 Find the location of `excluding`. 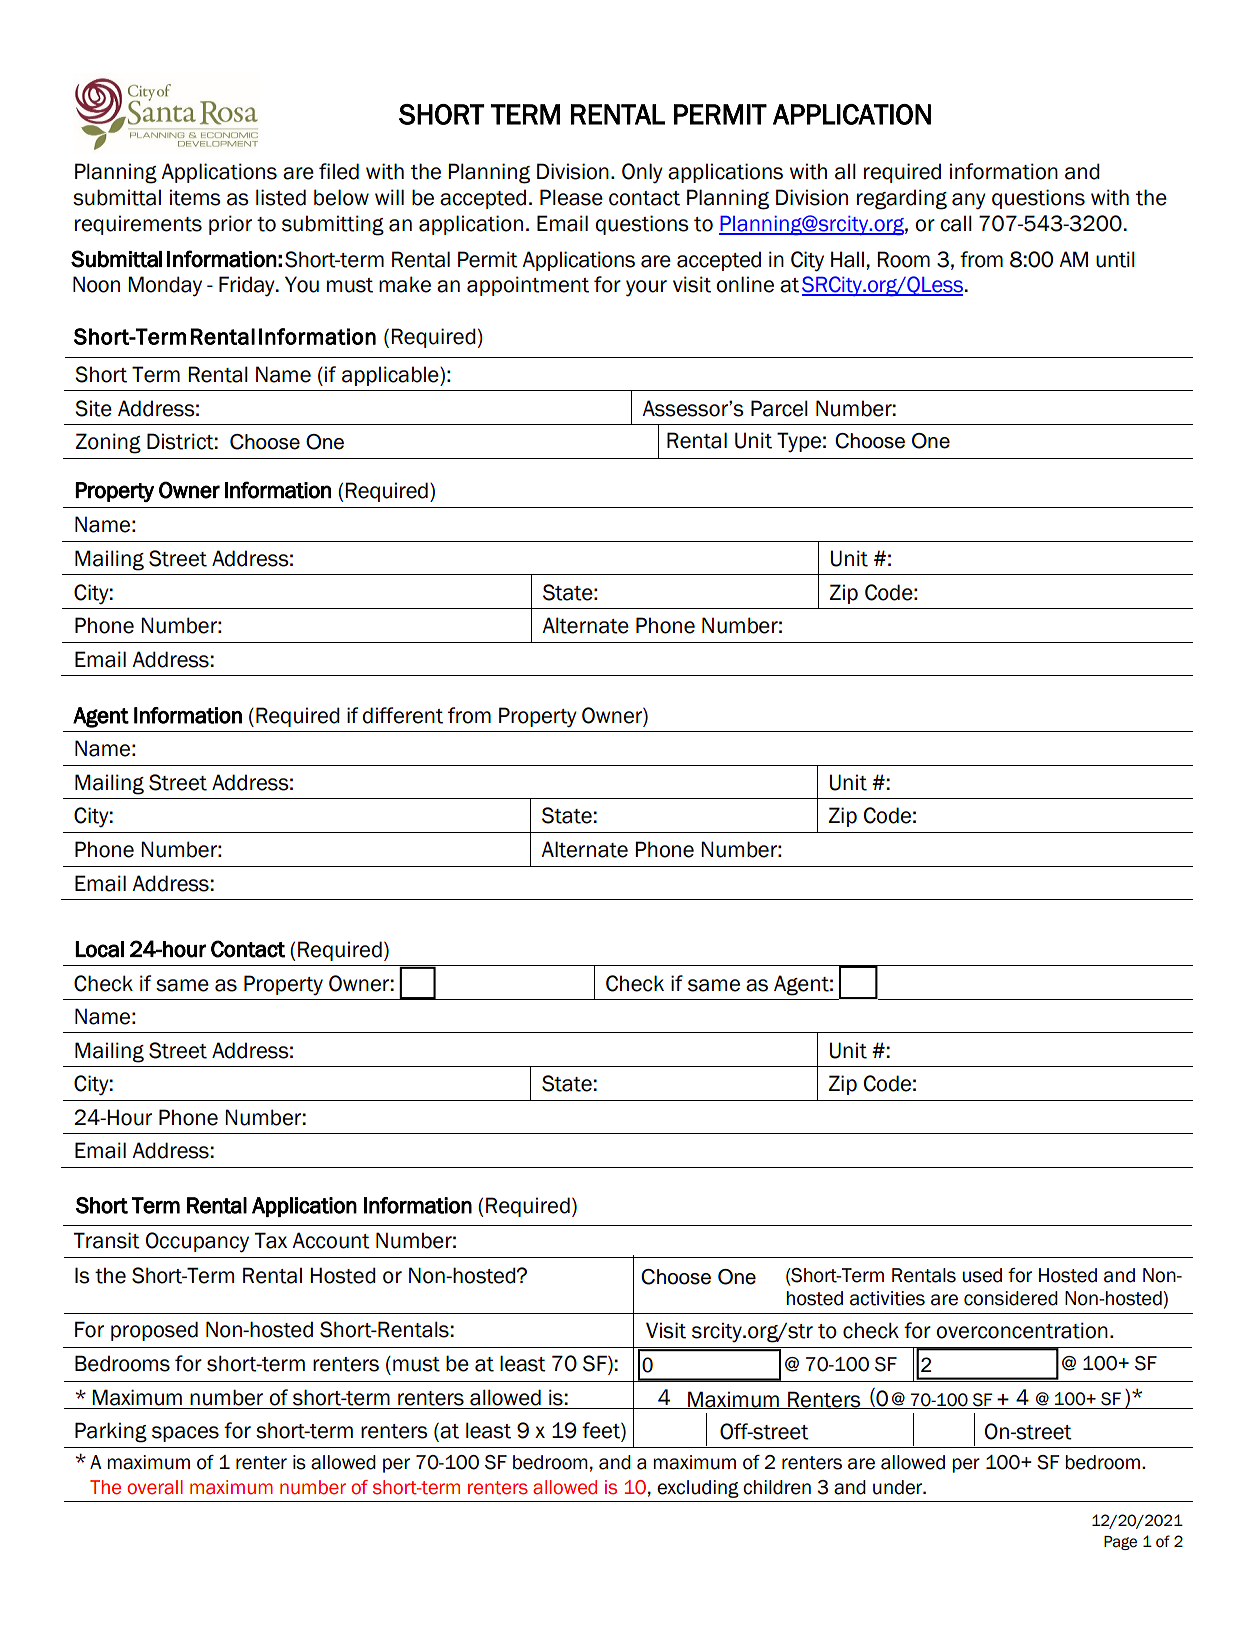

excluding is located at coordinates (698, 1489).
